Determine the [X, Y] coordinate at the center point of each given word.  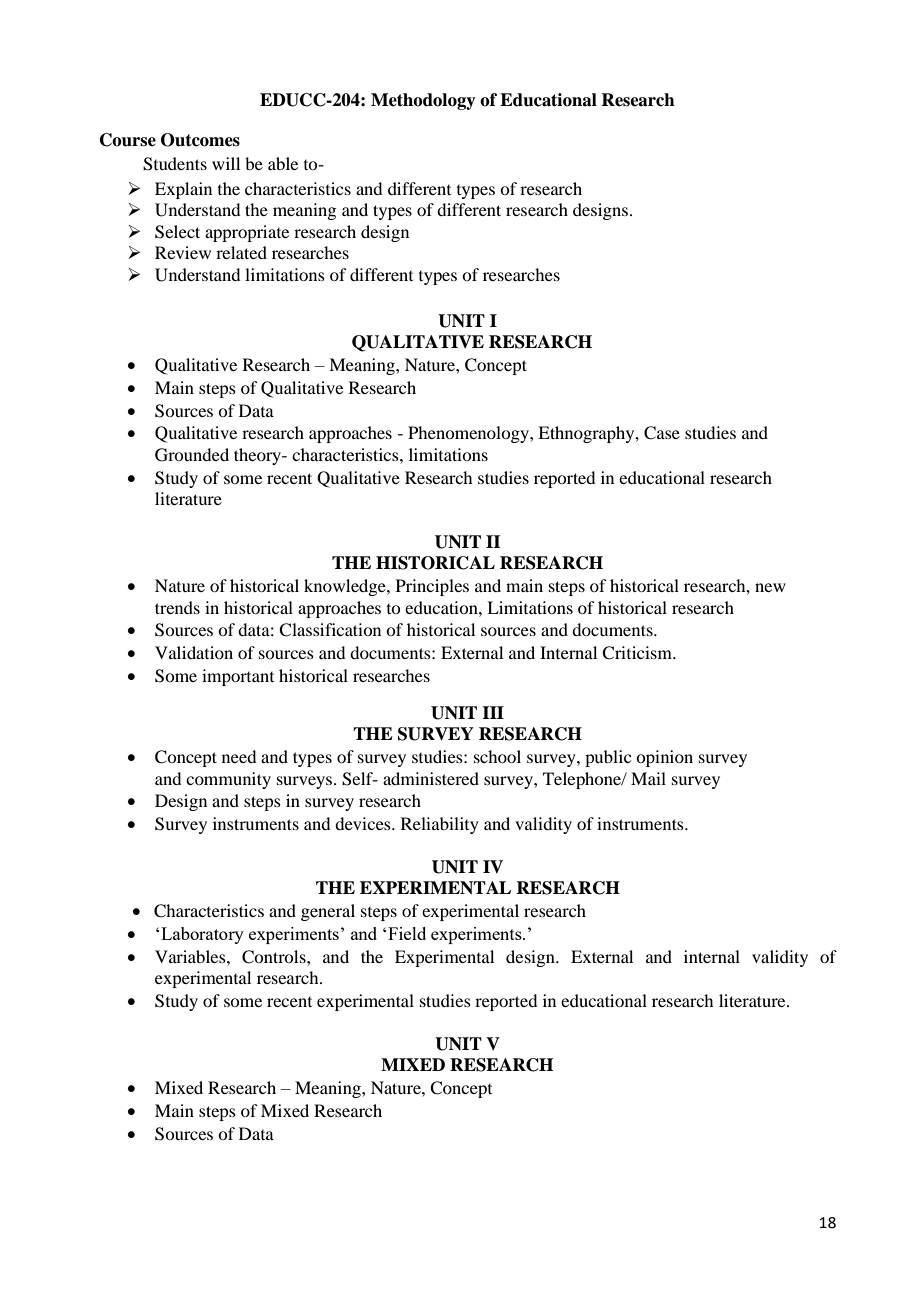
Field [407, 933]
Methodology [423, 101]
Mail [648, 778]
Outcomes [200, 140]
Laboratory [202, 935]
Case [662, 433]
